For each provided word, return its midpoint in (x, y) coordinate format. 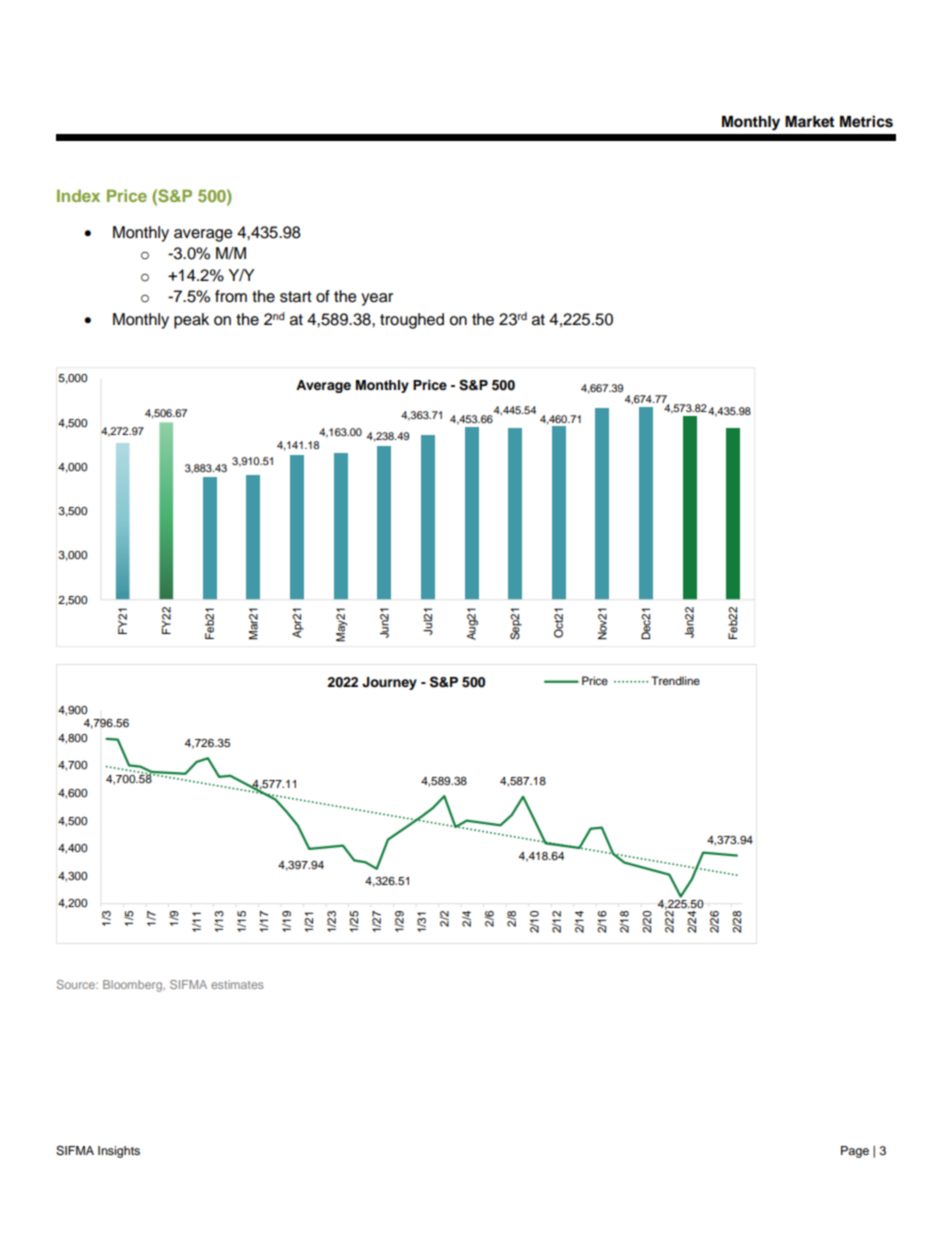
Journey (389, 683)
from (231, 296)
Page (855, 1152)
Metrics (866, 121)
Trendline (675, 680)
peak (191, 321)
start (296, 297)
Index (78, 195)
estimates (237, 984)
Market (809, 122)
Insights (119, 1152)
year (377, 299)
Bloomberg (133, 986)
